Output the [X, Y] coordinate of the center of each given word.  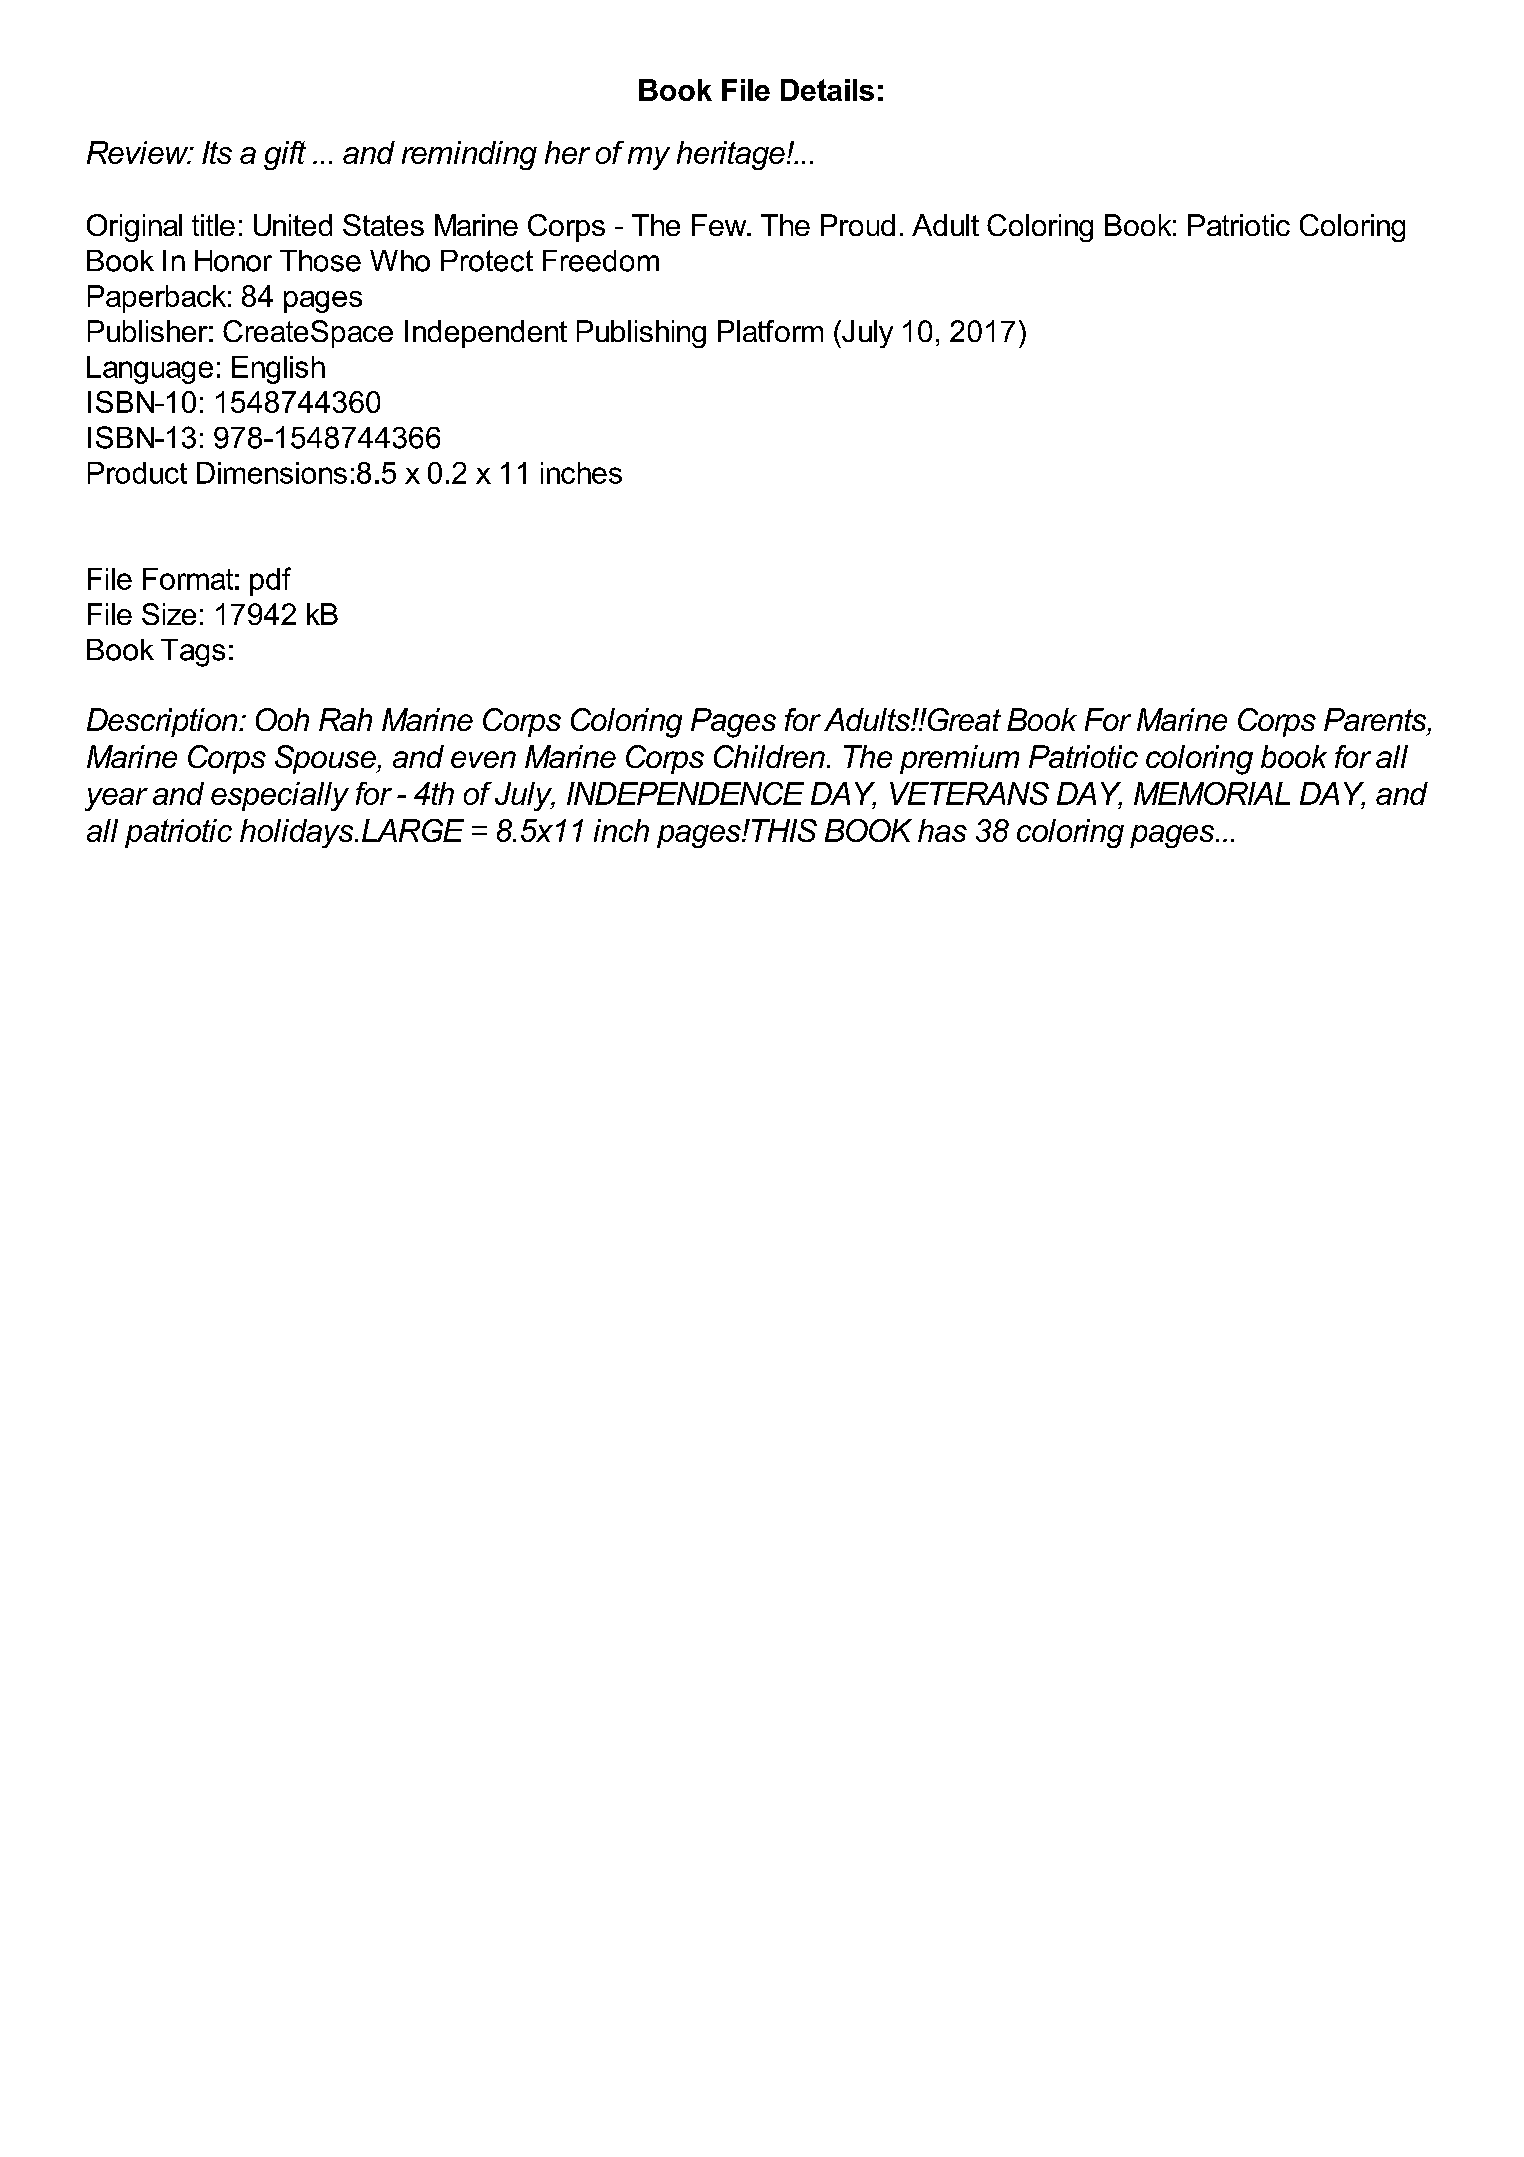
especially [280, 796]
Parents [1376, 721]
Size [169, 614]
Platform [770, 331]
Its [217, 152]
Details [827, 90]
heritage [731, 155]
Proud [858, 225]
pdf [270, 581]
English [278, 370]
